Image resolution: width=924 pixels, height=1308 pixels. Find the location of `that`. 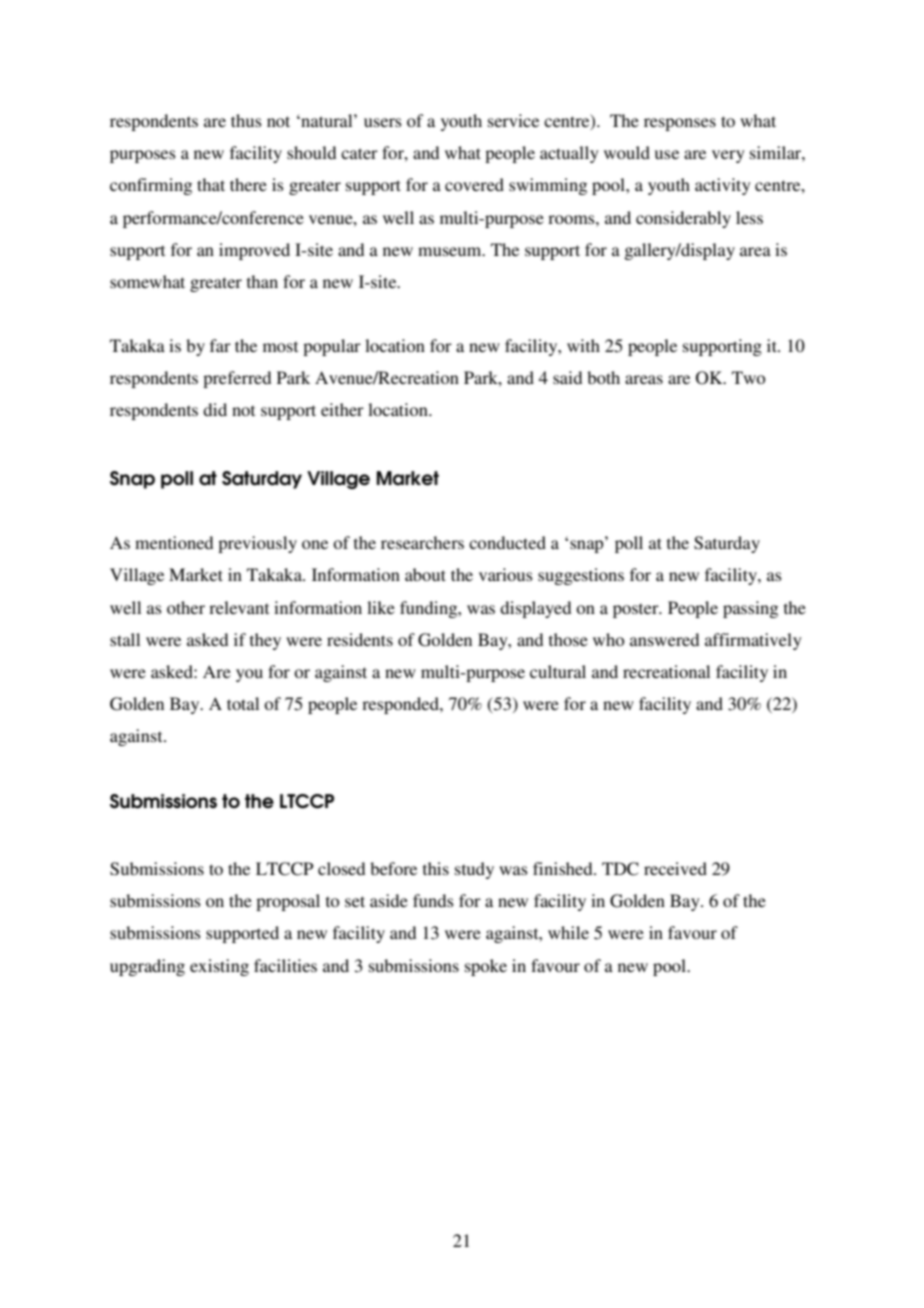

that is located at coordinates (211, 184).
